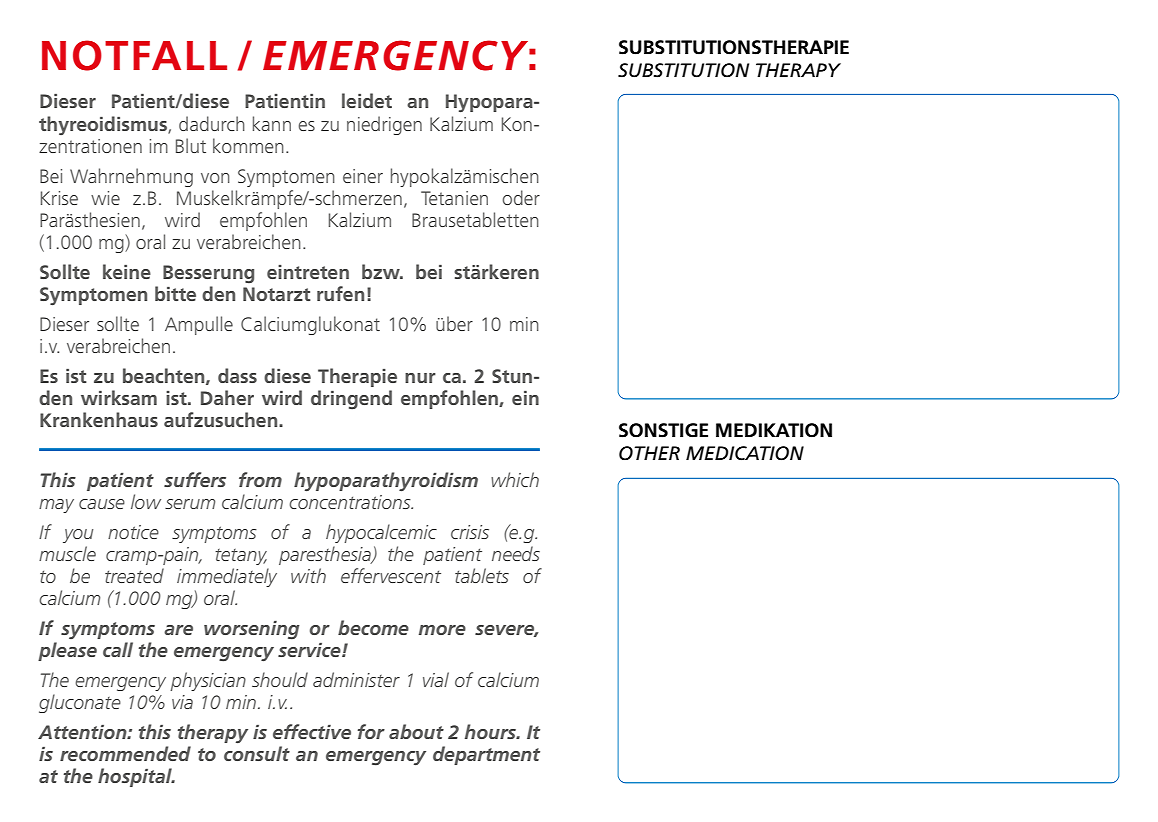 Image resolution: width=1158 pixels, height=822 pixels. I want to click on oder, so click(521, 197).
